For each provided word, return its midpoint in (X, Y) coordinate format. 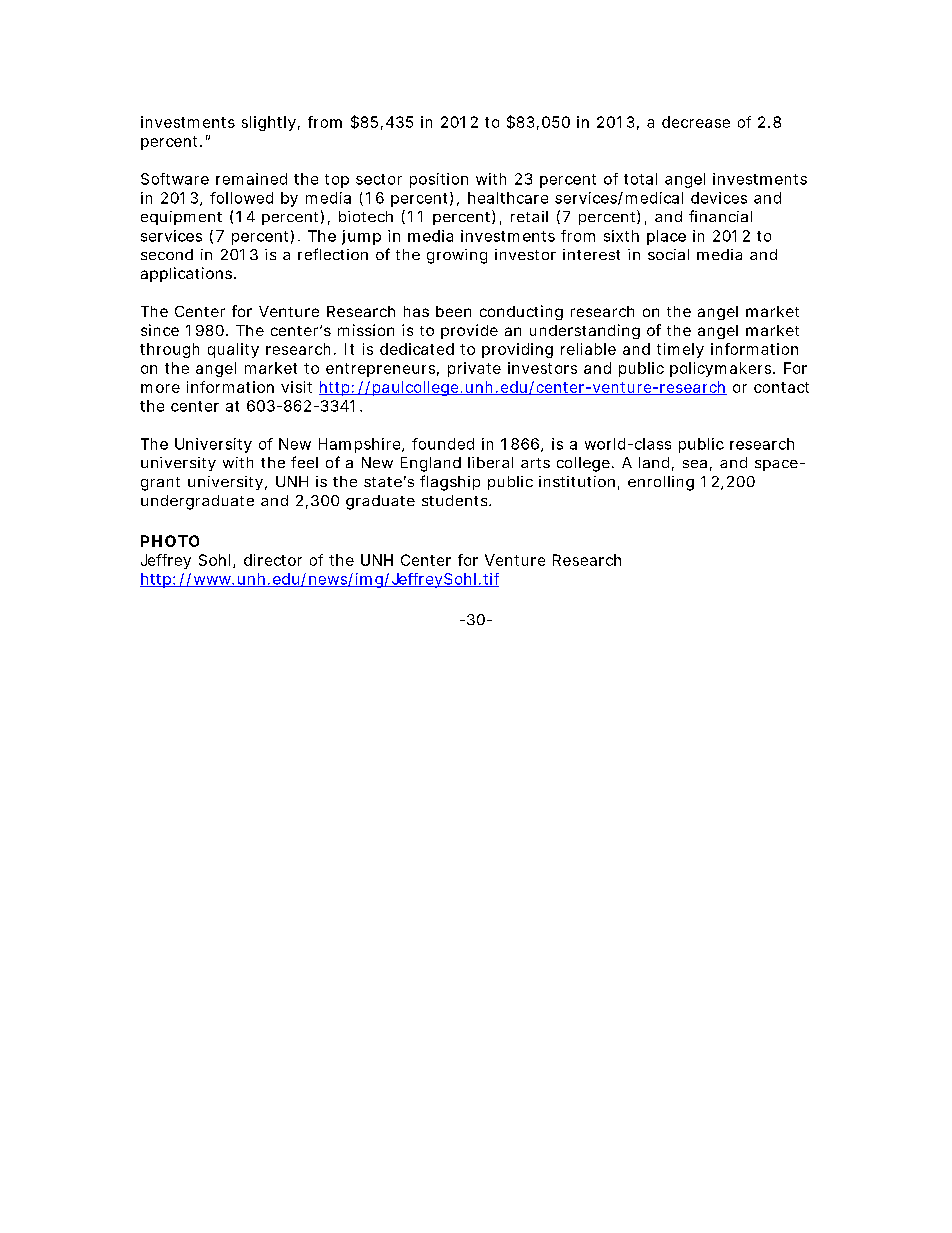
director (273, 560)
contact (781, 387)
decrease (696, 122)
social (668, 254)
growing (457, 256)
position (439, 180)
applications (188, 274)
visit (296, 387)
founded (443, 444)
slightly (269, 123)
